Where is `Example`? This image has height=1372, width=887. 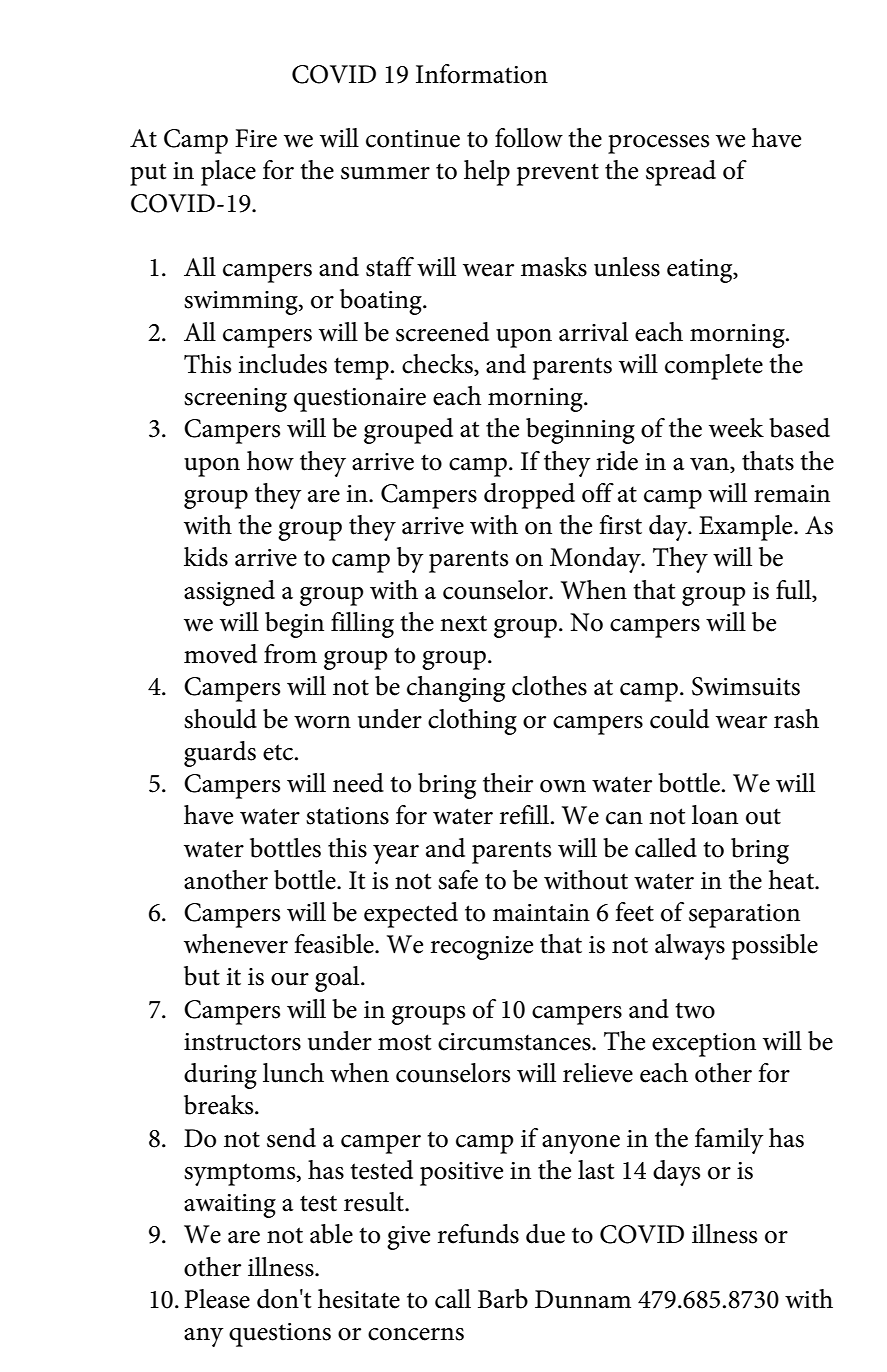
Example is located at coordinates (747, 528).
